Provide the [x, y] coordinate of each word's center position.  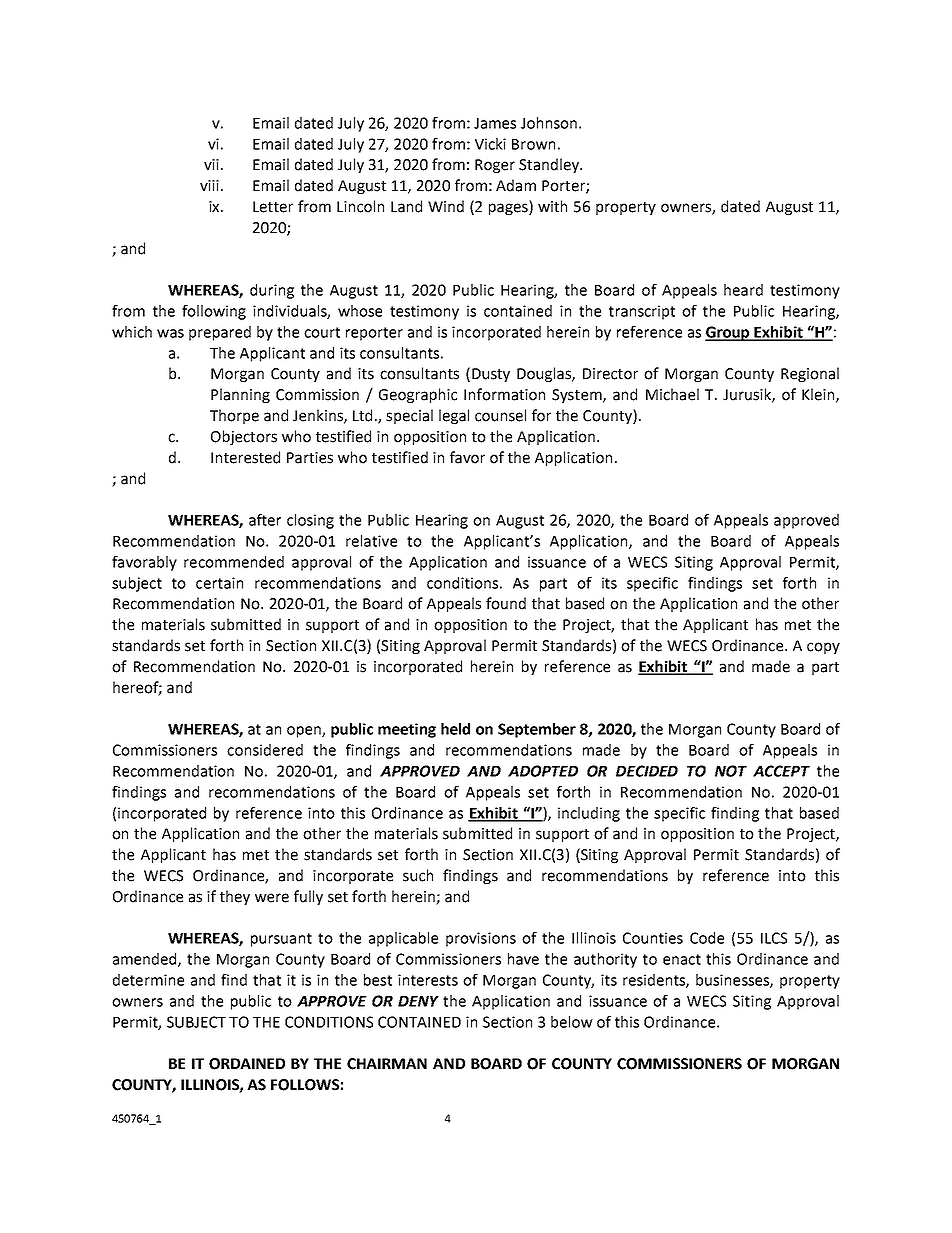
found [506, 603]
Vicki [490, 144]
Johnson [549, 123]
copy [823, 648]
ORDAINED [247, 1064]
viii [209, 185]
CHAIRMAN [387, 1064]
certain [219, 583]
